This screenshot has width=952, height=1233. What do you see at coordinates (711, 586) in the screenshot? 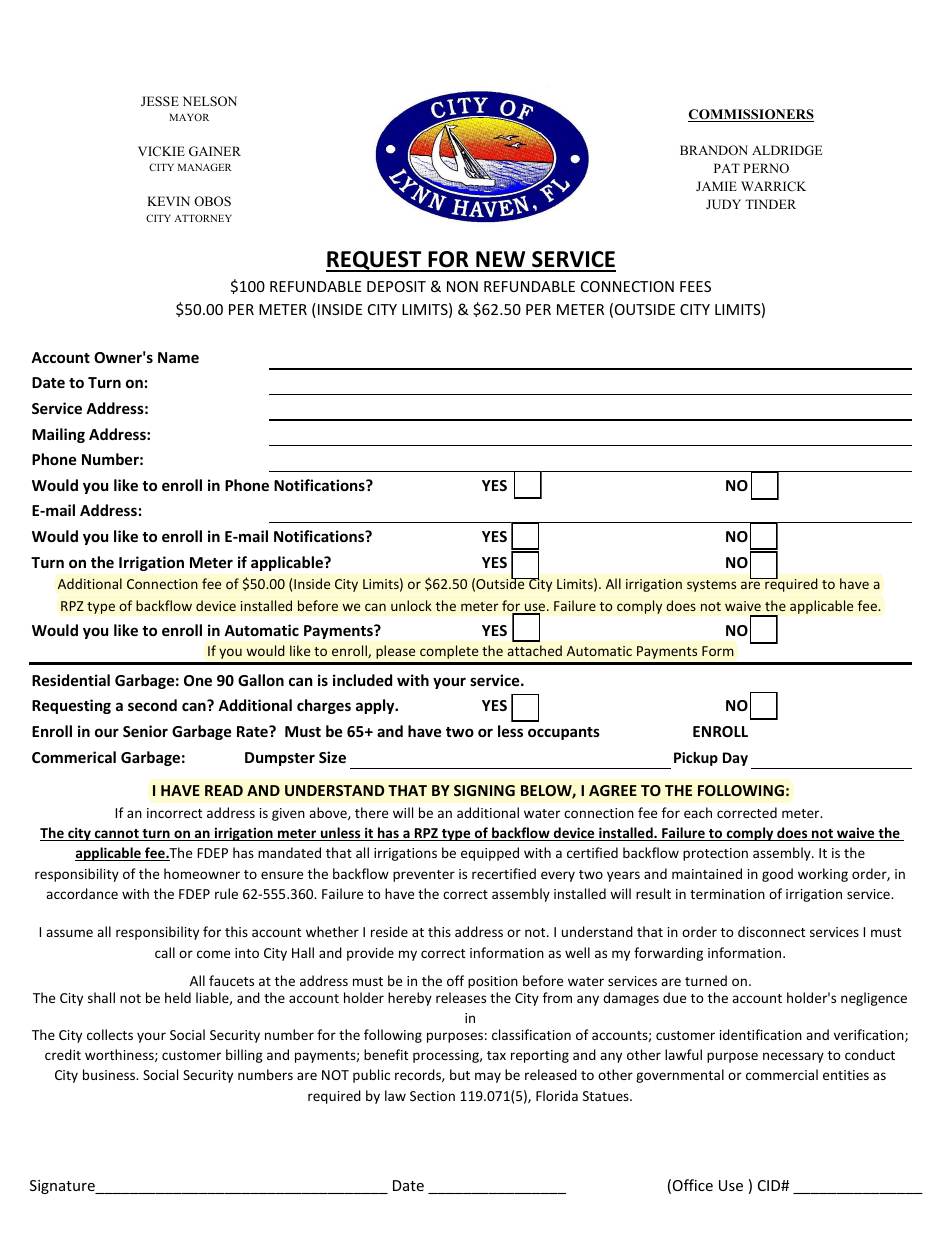
I see `systems` at bounding box center [711, 586].
